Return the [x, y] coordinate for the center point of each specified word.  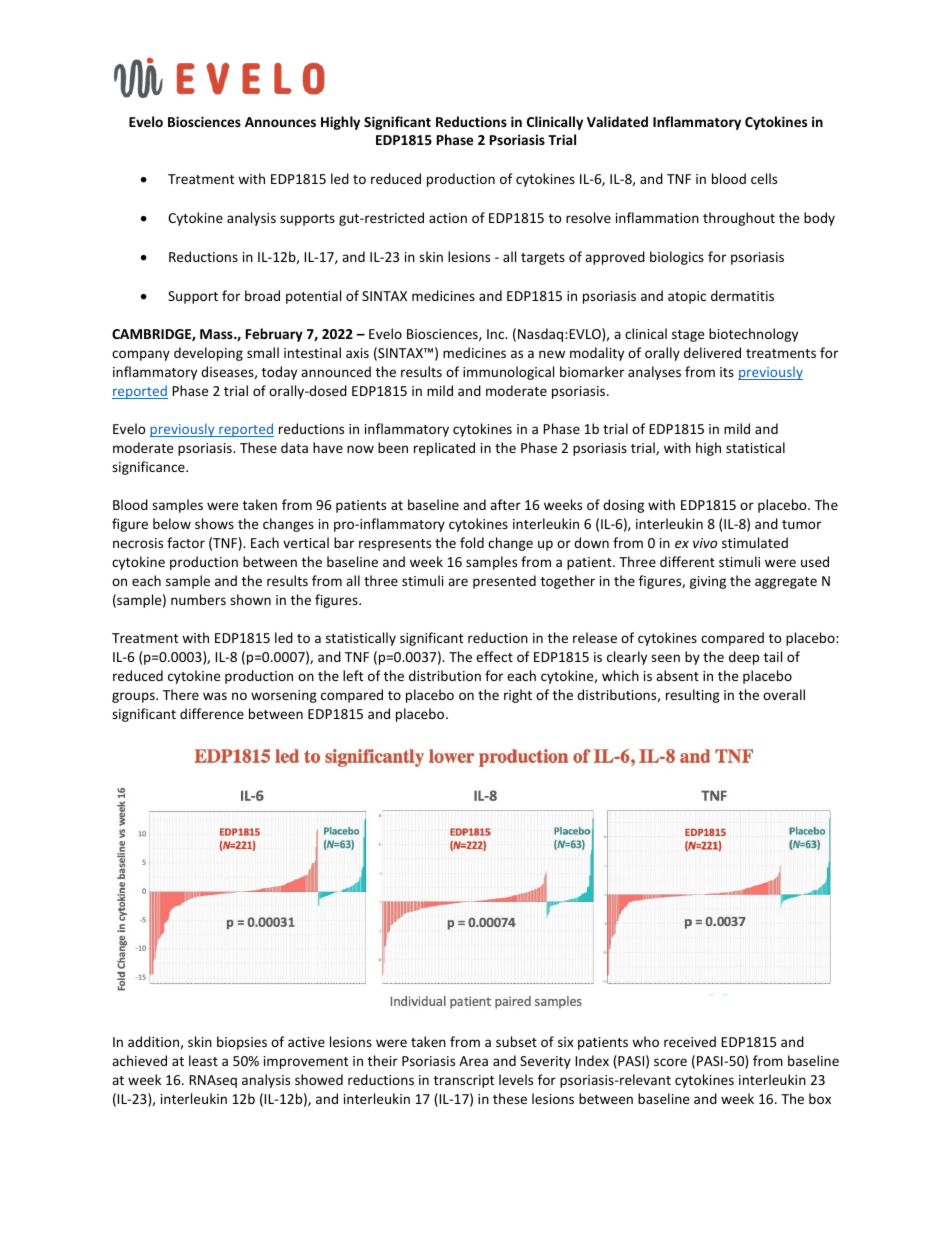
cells [764, 178]
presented [504, 582]
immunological [508, 373]
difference [212, 713]
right [518, 696]
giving [708, 582]
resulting [693, 696]
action [448, 218]
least [203, 1060]
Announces [280, 122]
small [263, 352]
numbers [198, 599]
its [727, 372]
